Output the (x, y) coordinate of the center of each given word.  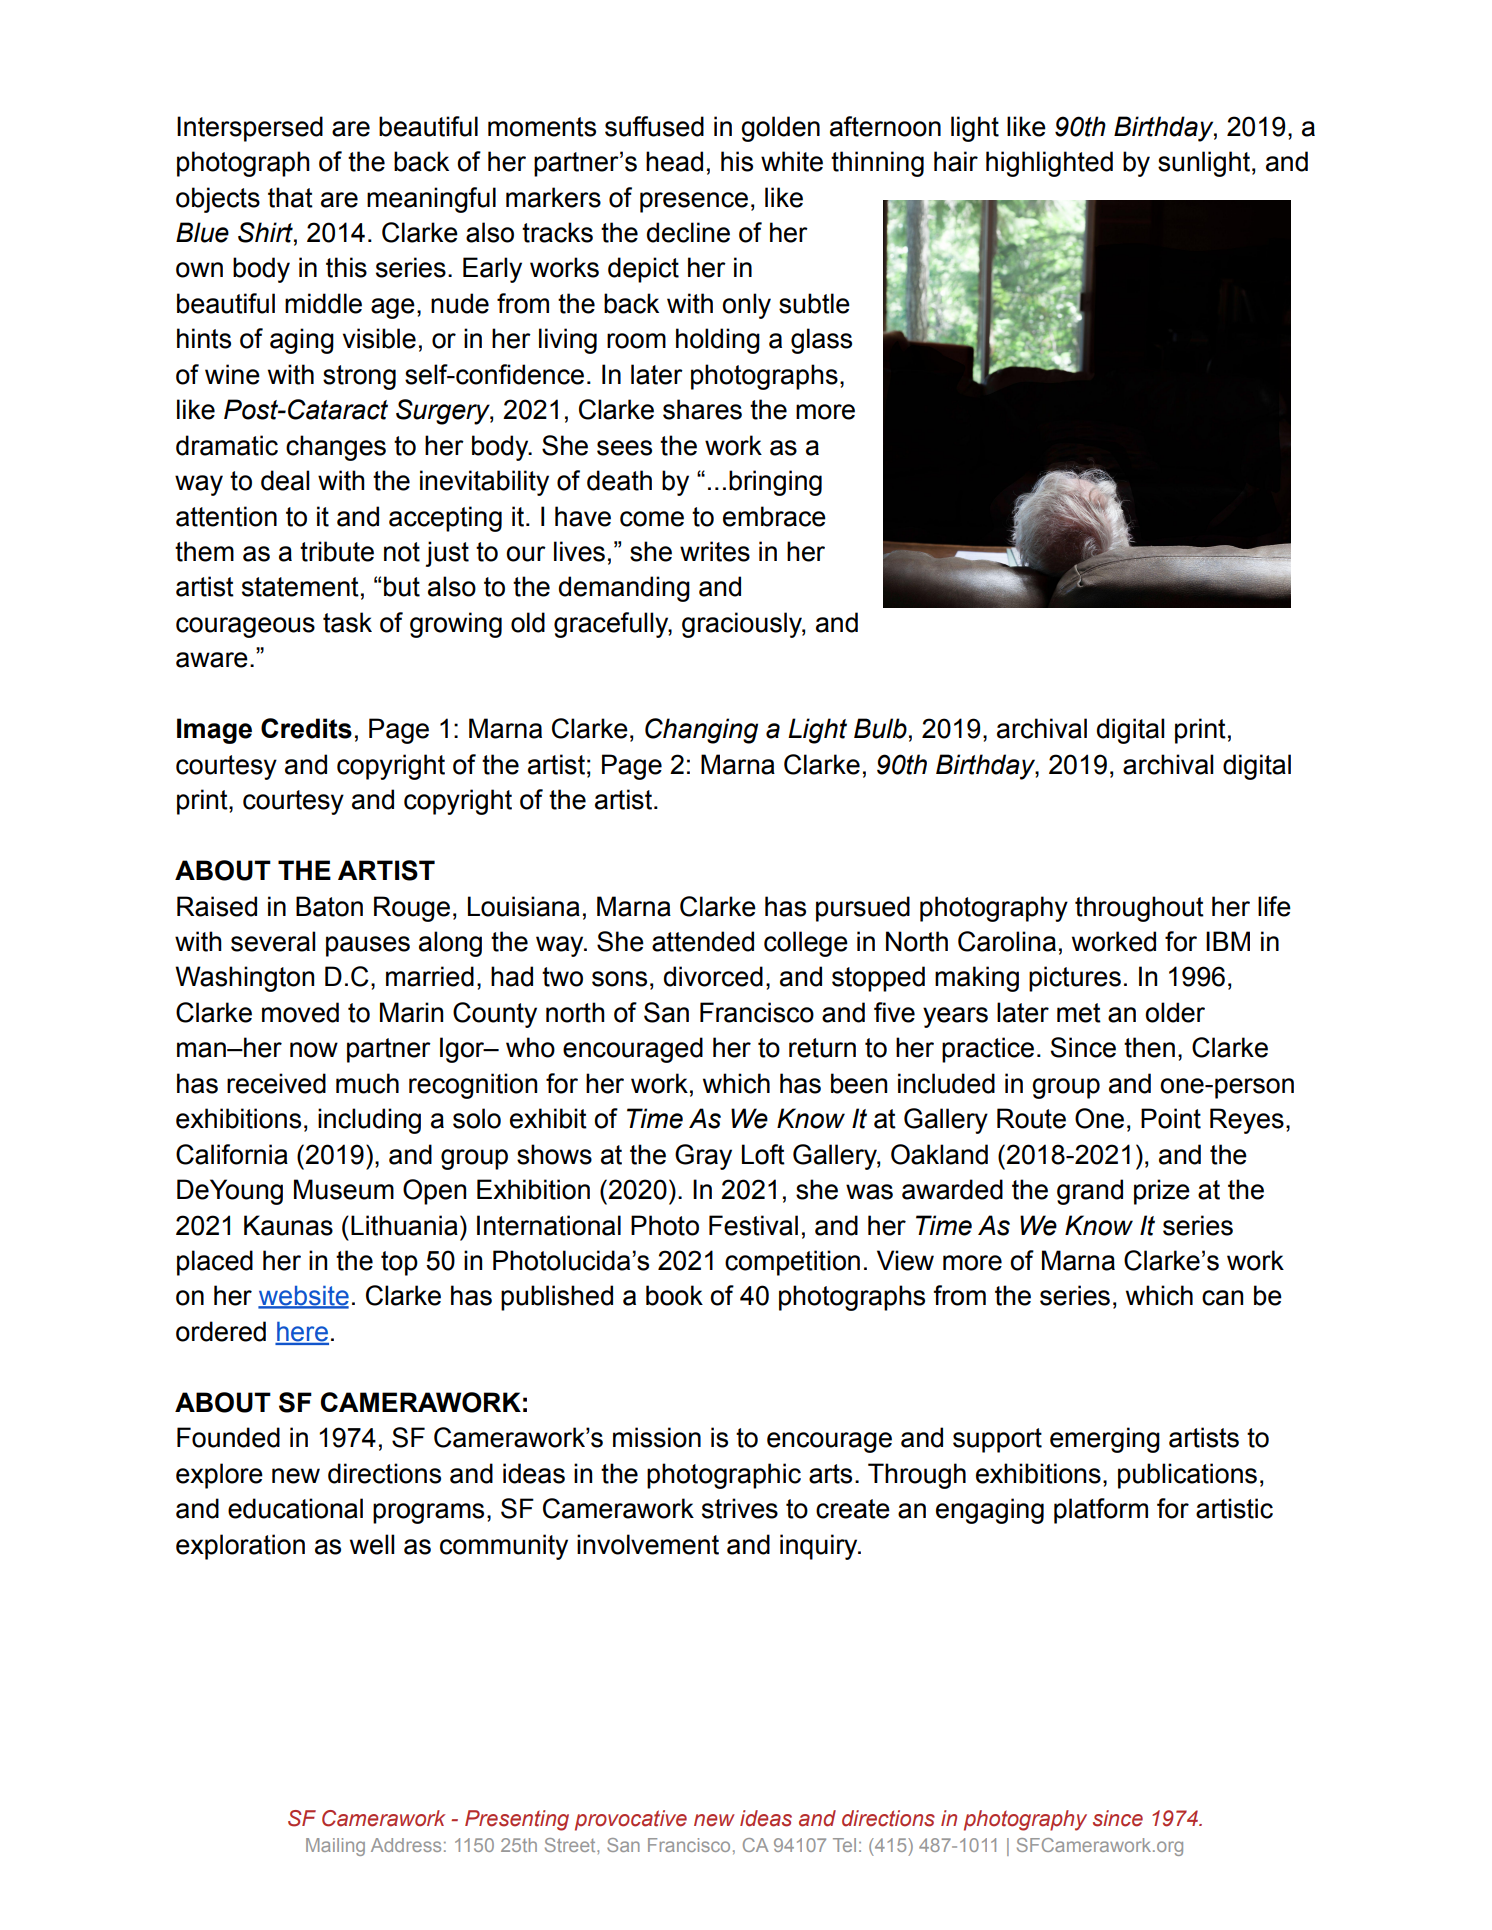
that (290, 197)
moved (300, 1012)
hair (956, 161)
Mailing (335, 1847)
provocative (631, 1820)
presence (694, 202)
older (1175, 1012)
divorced (713, 976)
